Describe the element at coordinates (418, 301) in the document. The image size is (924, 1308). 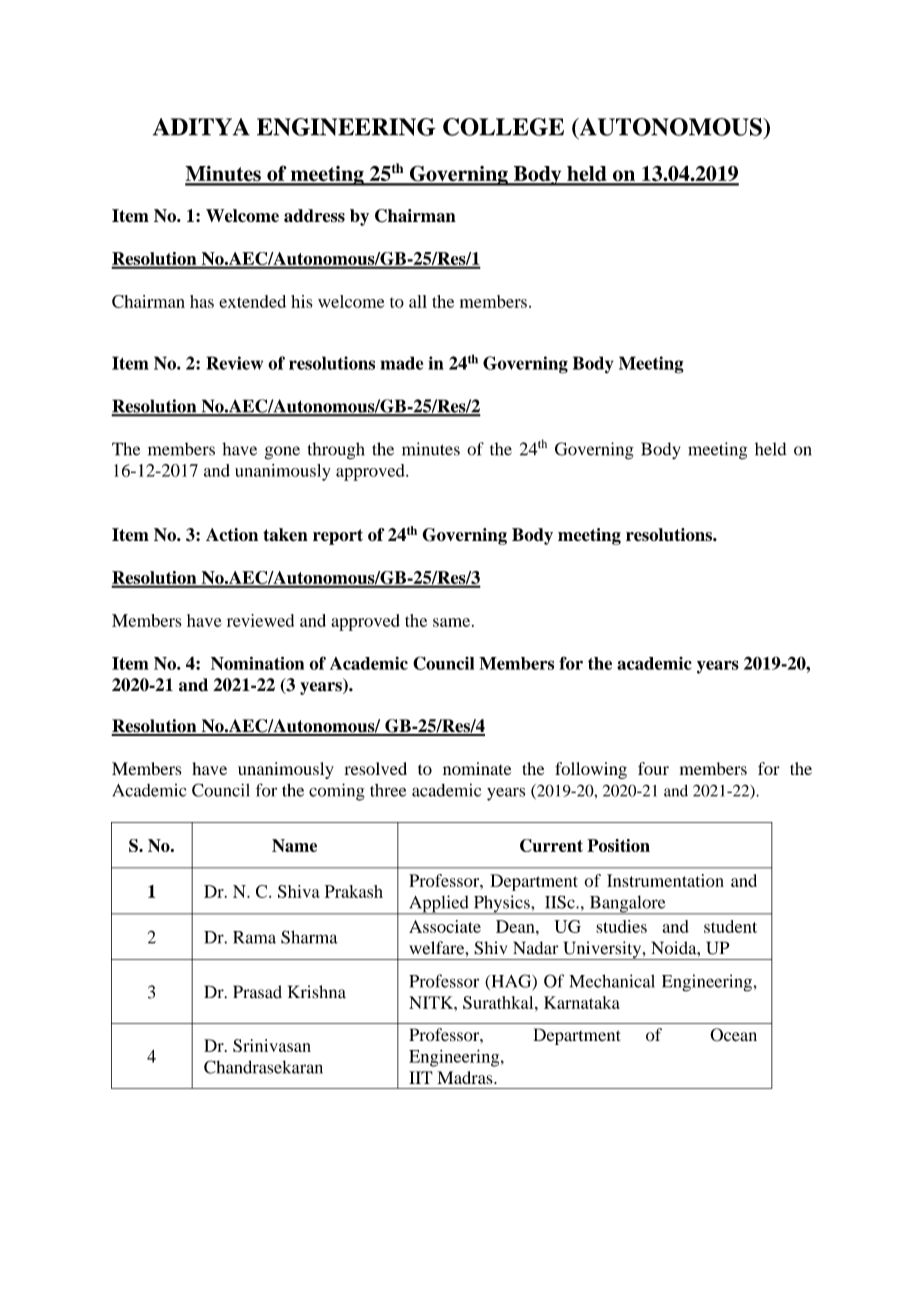
I see `all` at that location.
